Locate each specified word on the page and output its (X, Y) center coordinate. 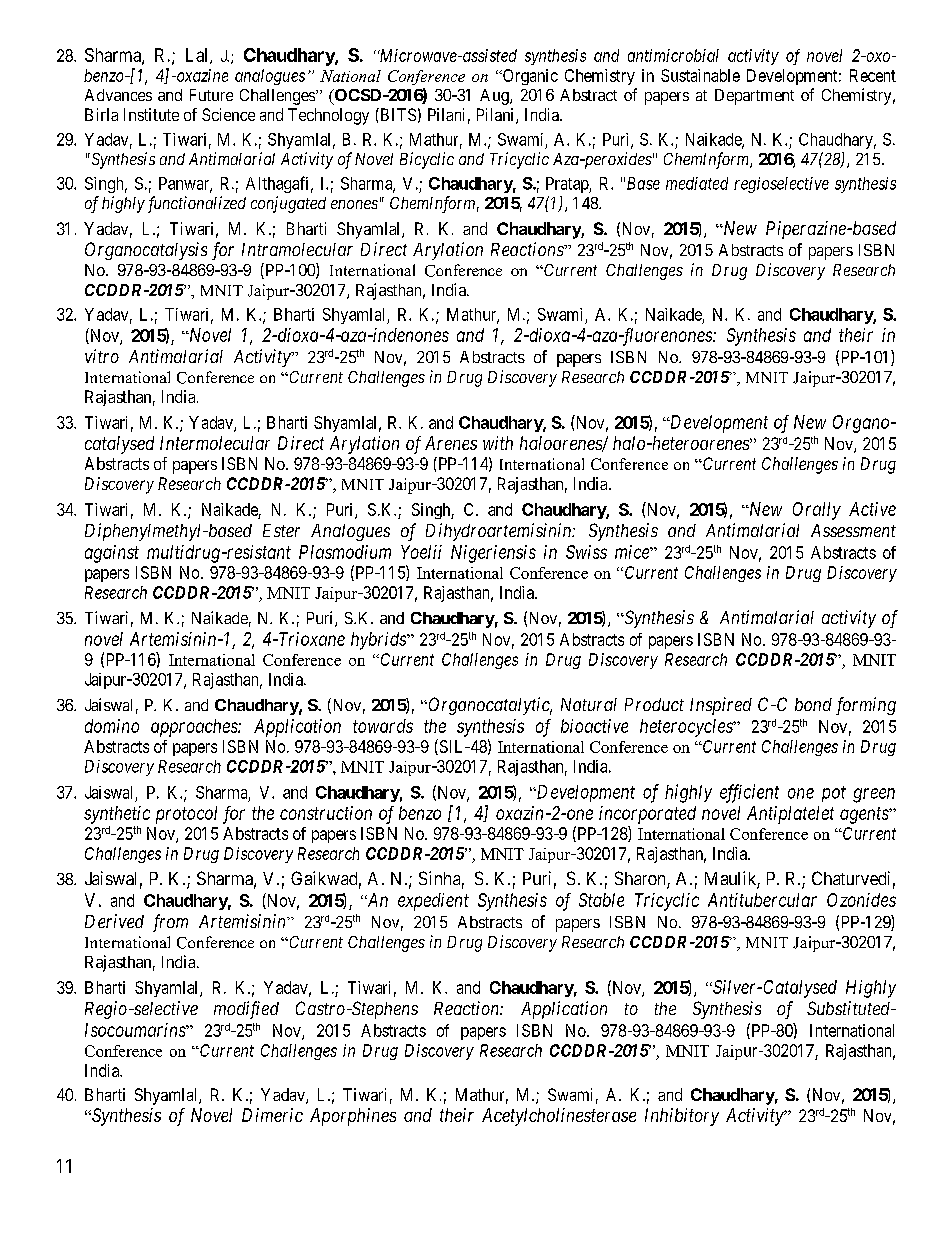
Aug (495, 97)
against (112, 554)
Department (754, 97)
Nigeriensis (493, 554)
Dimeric (272, 1115)
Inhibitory (682, 1117)
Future (211, 95)
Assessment (853, 530)
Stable (601, 900)
